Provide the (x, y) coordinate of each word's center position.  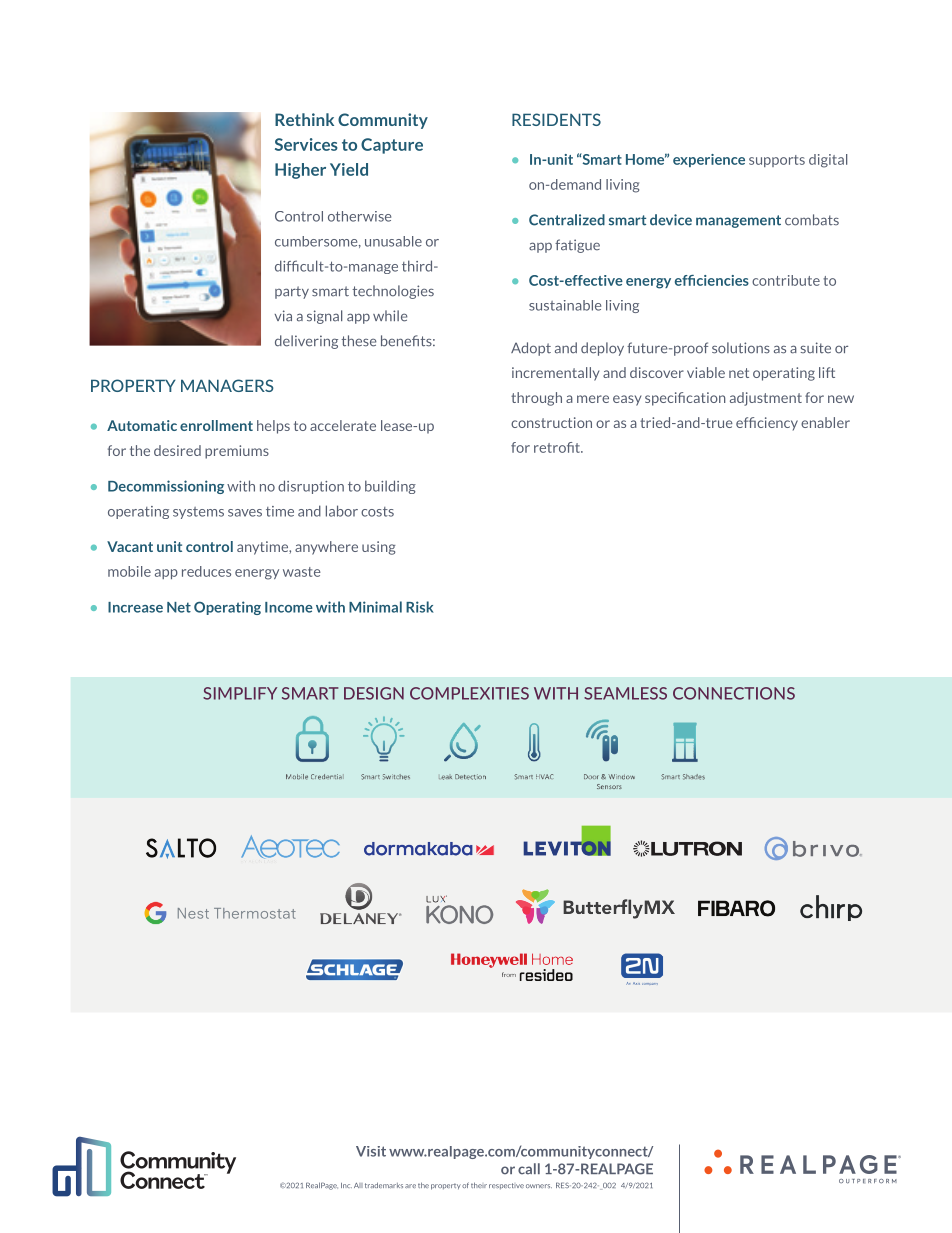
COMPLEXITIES (469, 693)
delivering (306, 342)
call (529, 1169)
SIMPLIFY (240, 693)
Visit (371, 1151)
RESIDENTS (556, 119)
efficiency (767, 424)
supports (777, 161)
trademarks (384, 1185)
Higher (300, 171)
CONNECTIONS (734, 693)
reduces (206, 571)
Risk (420, 607)
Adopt (531, 349)
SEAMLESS (625, 693)
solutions (741, 348)
